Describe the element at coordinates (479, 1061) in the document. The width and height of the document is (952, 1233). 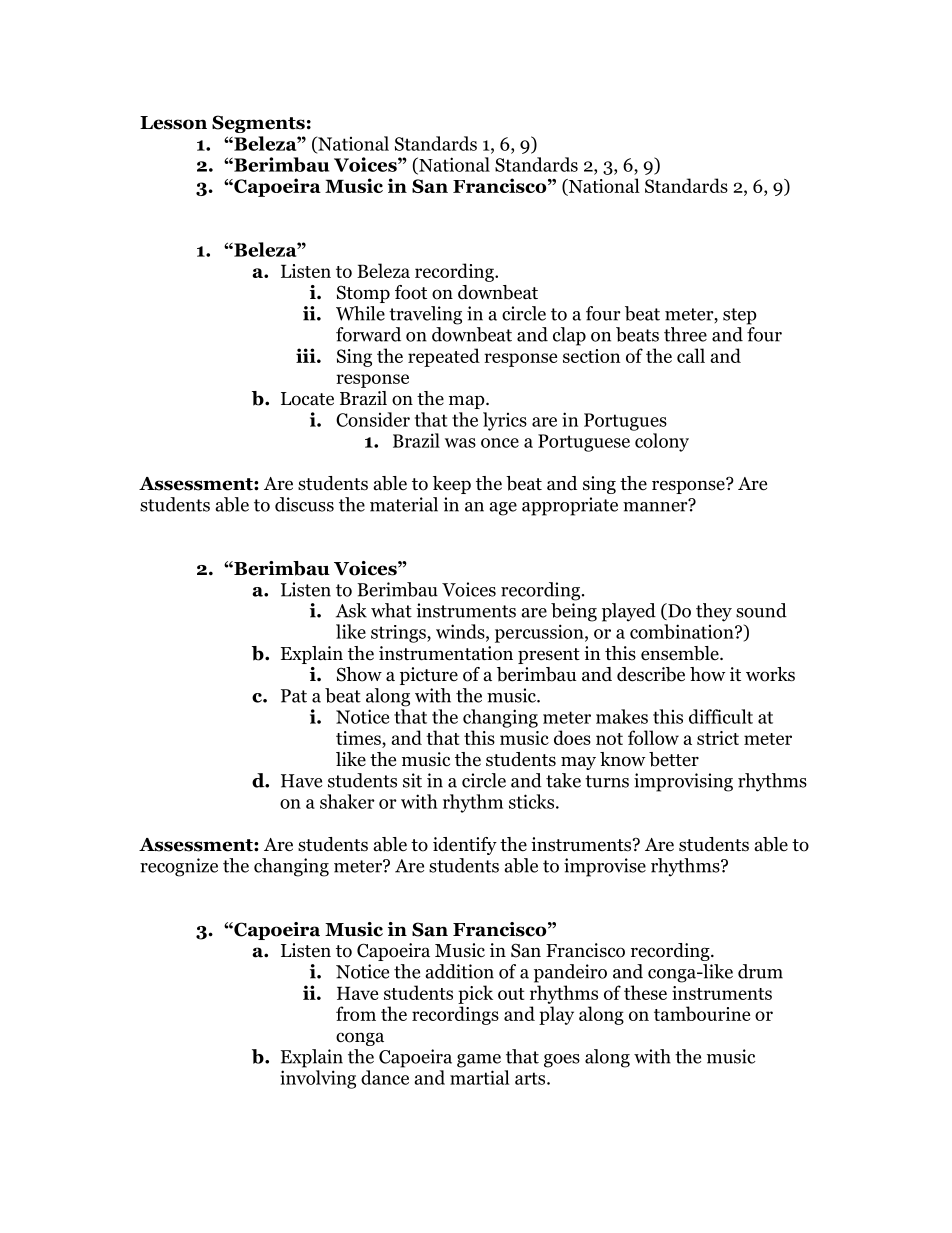
I see `game` at that location.
